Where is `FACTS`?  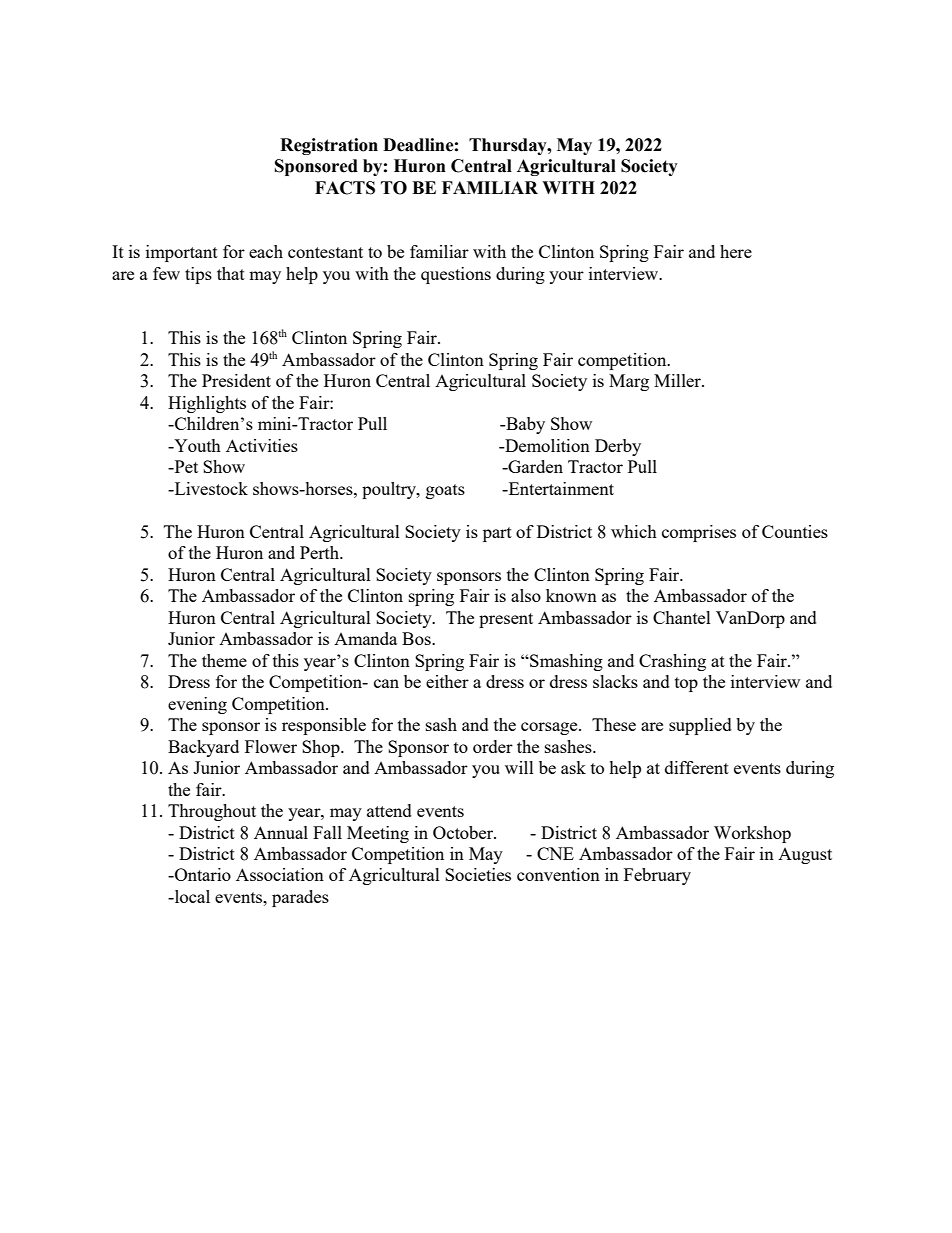
FACTS is located at coordinates (345, 188).
